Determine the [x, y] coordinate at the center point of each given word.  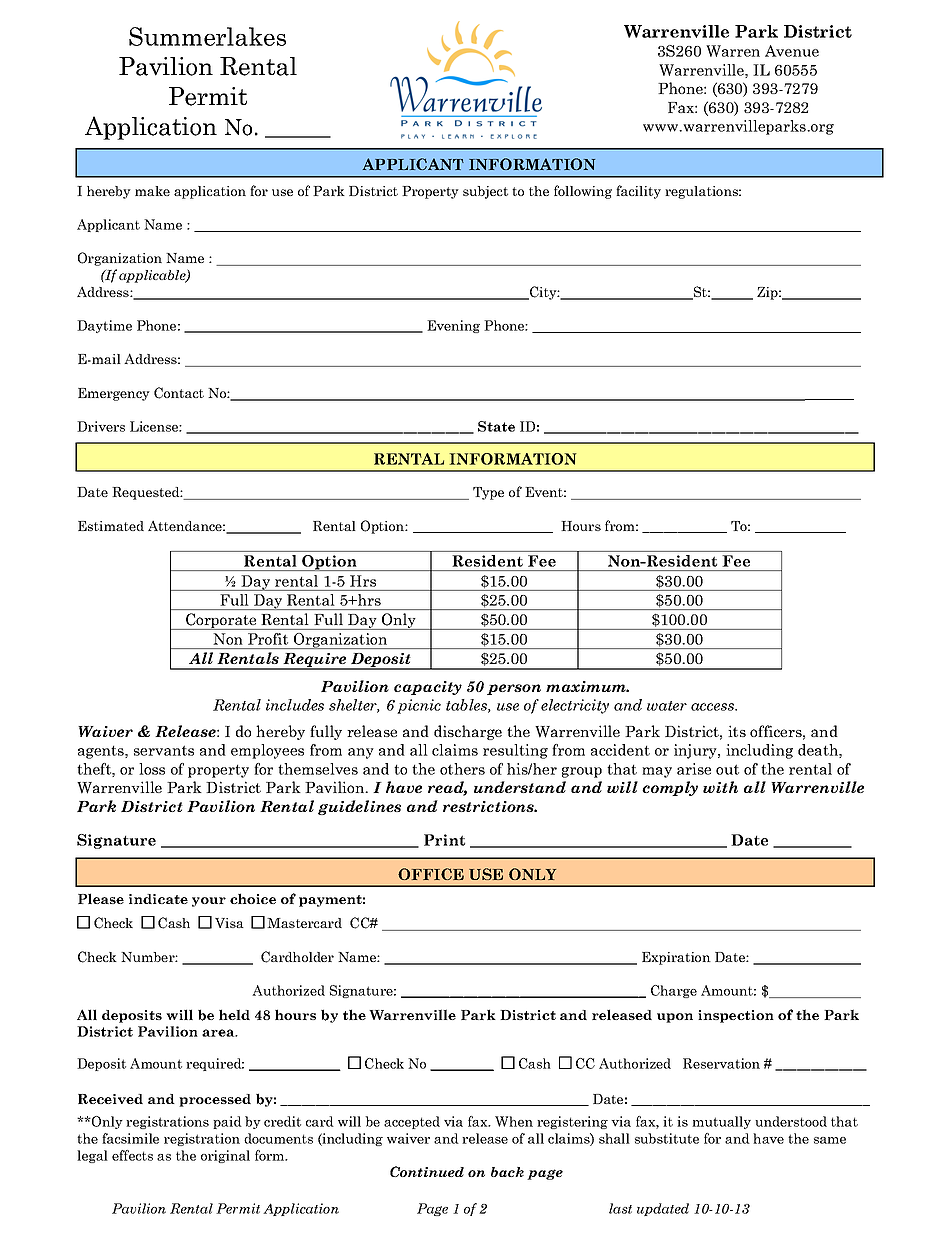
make [152, 191]
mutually [721, 1122]
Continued [427, 1171]
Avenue [792, 51]
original [225, 1156]
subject [485, 192]
